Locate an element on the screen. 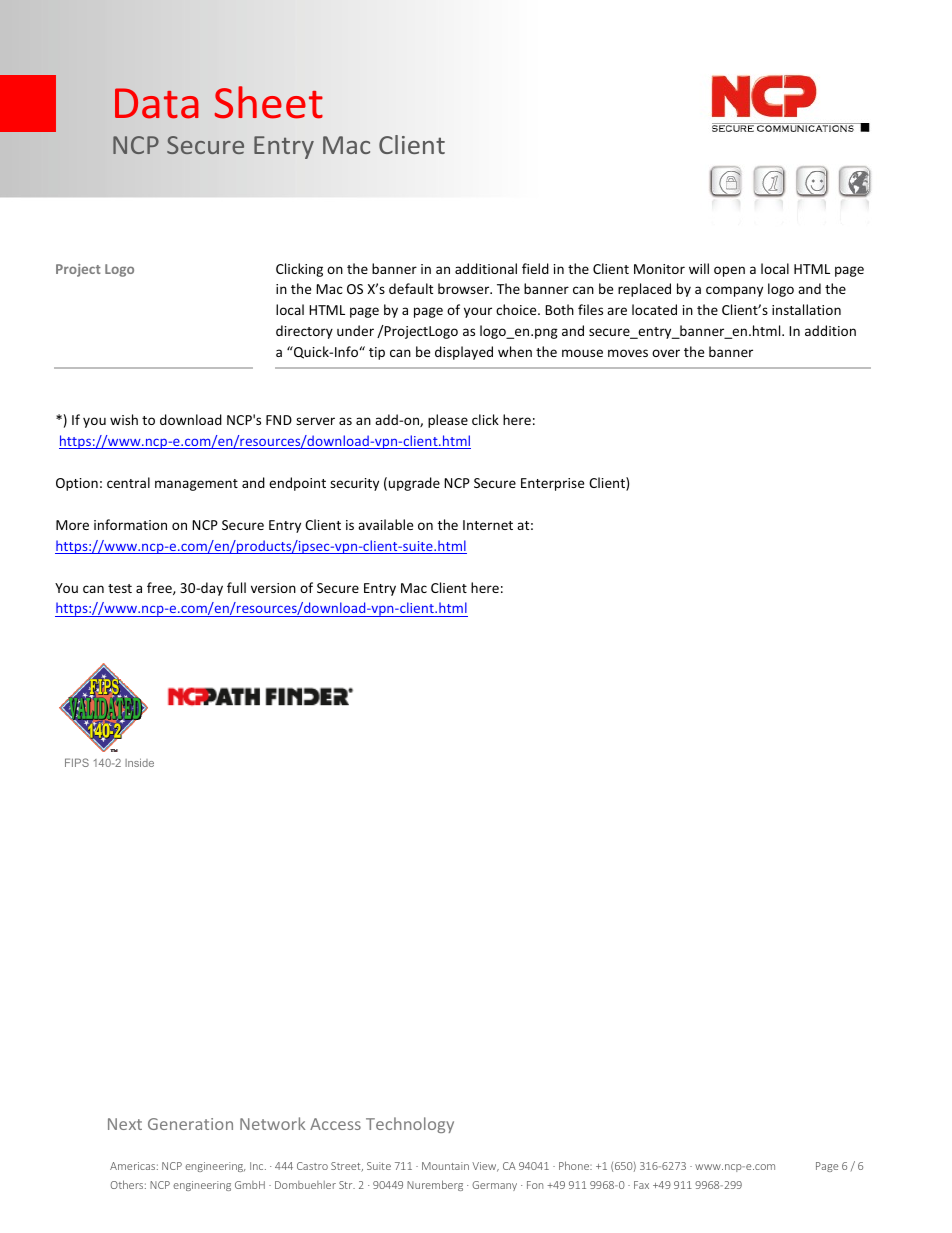 The width and height of the screenshot is (952, 1233). Enterprise is located at coordinates (552, 484).
